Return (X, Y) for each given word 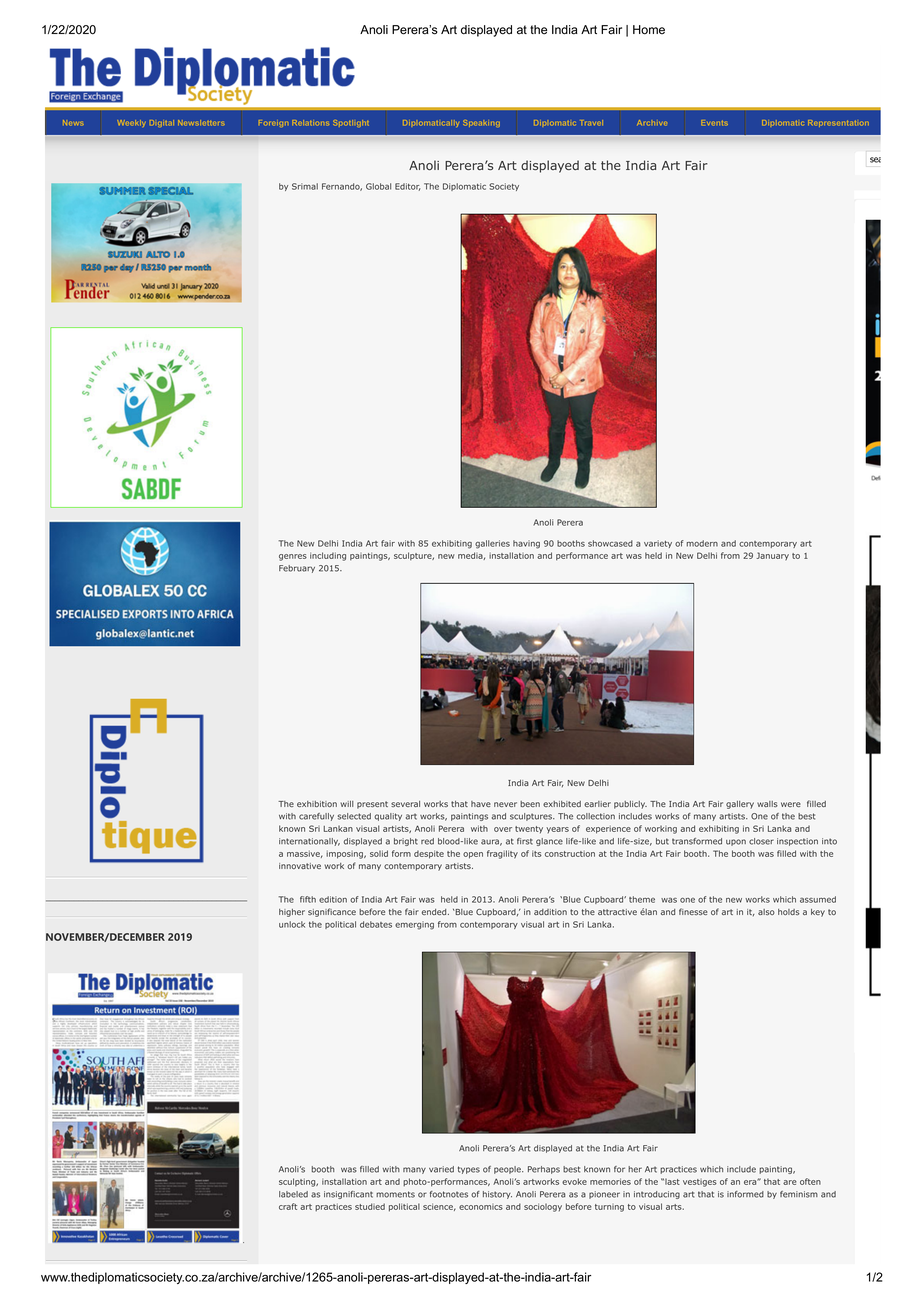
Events (714, 123)
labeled (293, 1194)
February (297, 569)
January (772, 556)
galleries (492, 544)
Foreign (273, 123)
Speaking (481, 123)
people (508, 1170)
